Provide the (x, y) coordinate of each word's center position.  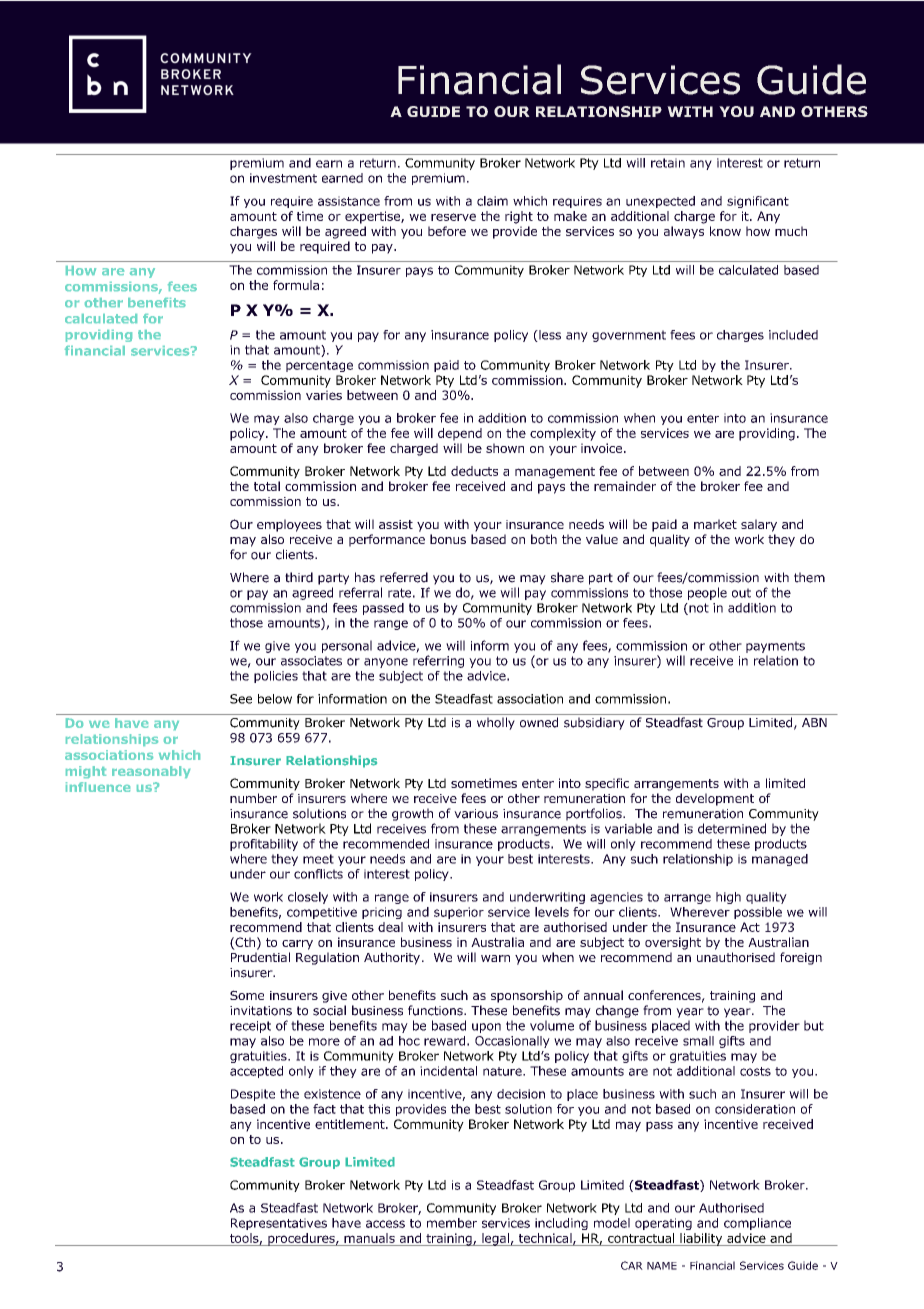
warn (495, 958)
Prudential (260, 957)
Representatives (279, 1224)
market (715, 524)
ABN (814, 722)
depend (460, 434)
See (241, 699)
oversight (673, 943)
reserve (453, 217)
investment (283, 178)
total (267, 486)
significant (758, 202)
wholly (496, 723)
